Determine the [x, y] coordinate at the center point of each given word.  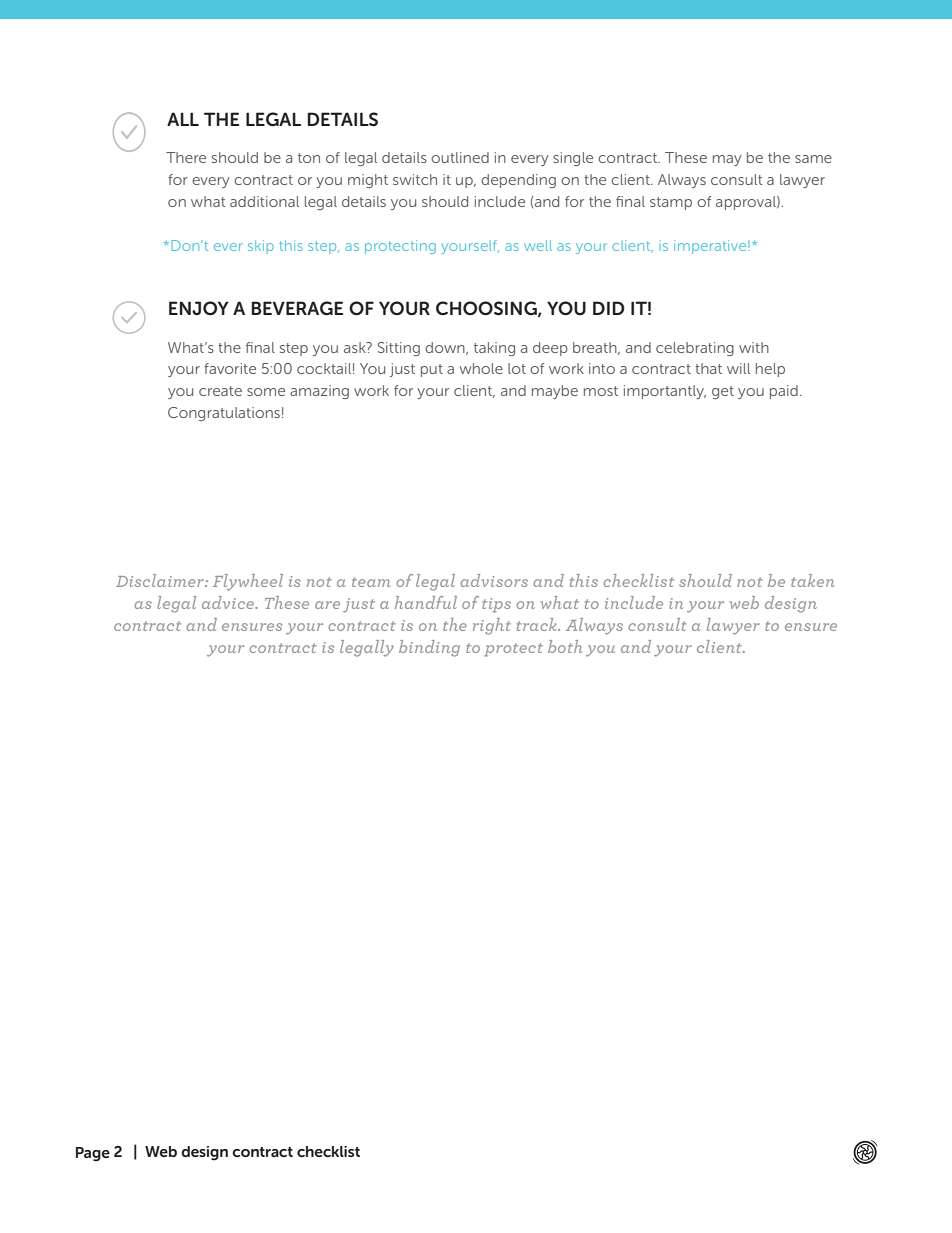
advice [229, 602]
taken [813, 580]
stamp [671, 203]
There [186, 157]
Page [93, 1154]
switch [415, 179]
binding [429, 648]
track [538, 624]
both [565, 646]
